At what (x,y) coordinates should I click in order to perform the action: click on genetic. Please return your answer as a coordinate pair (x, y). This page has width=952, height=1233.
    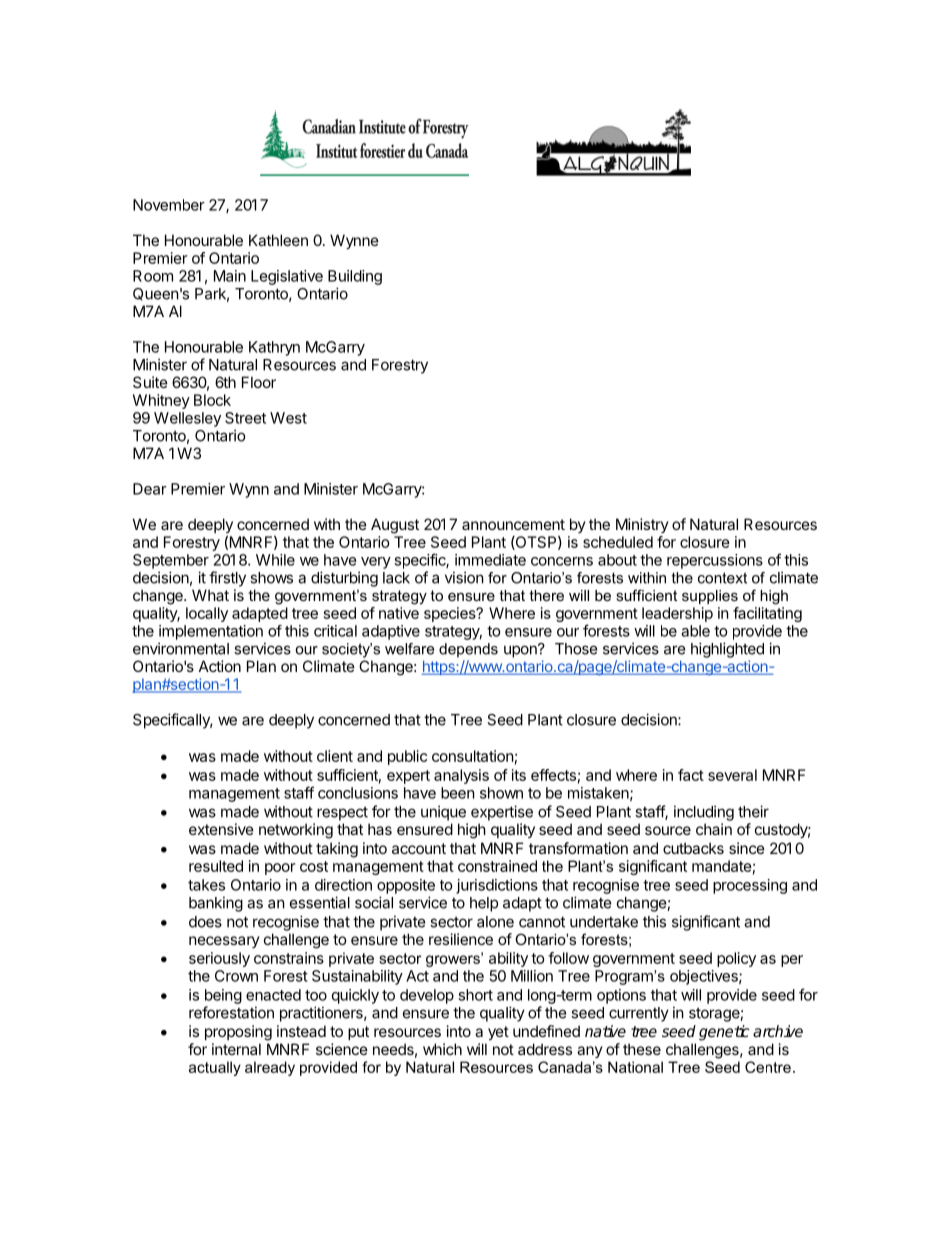
    Looking at the image, I should click on (724, 1033).
